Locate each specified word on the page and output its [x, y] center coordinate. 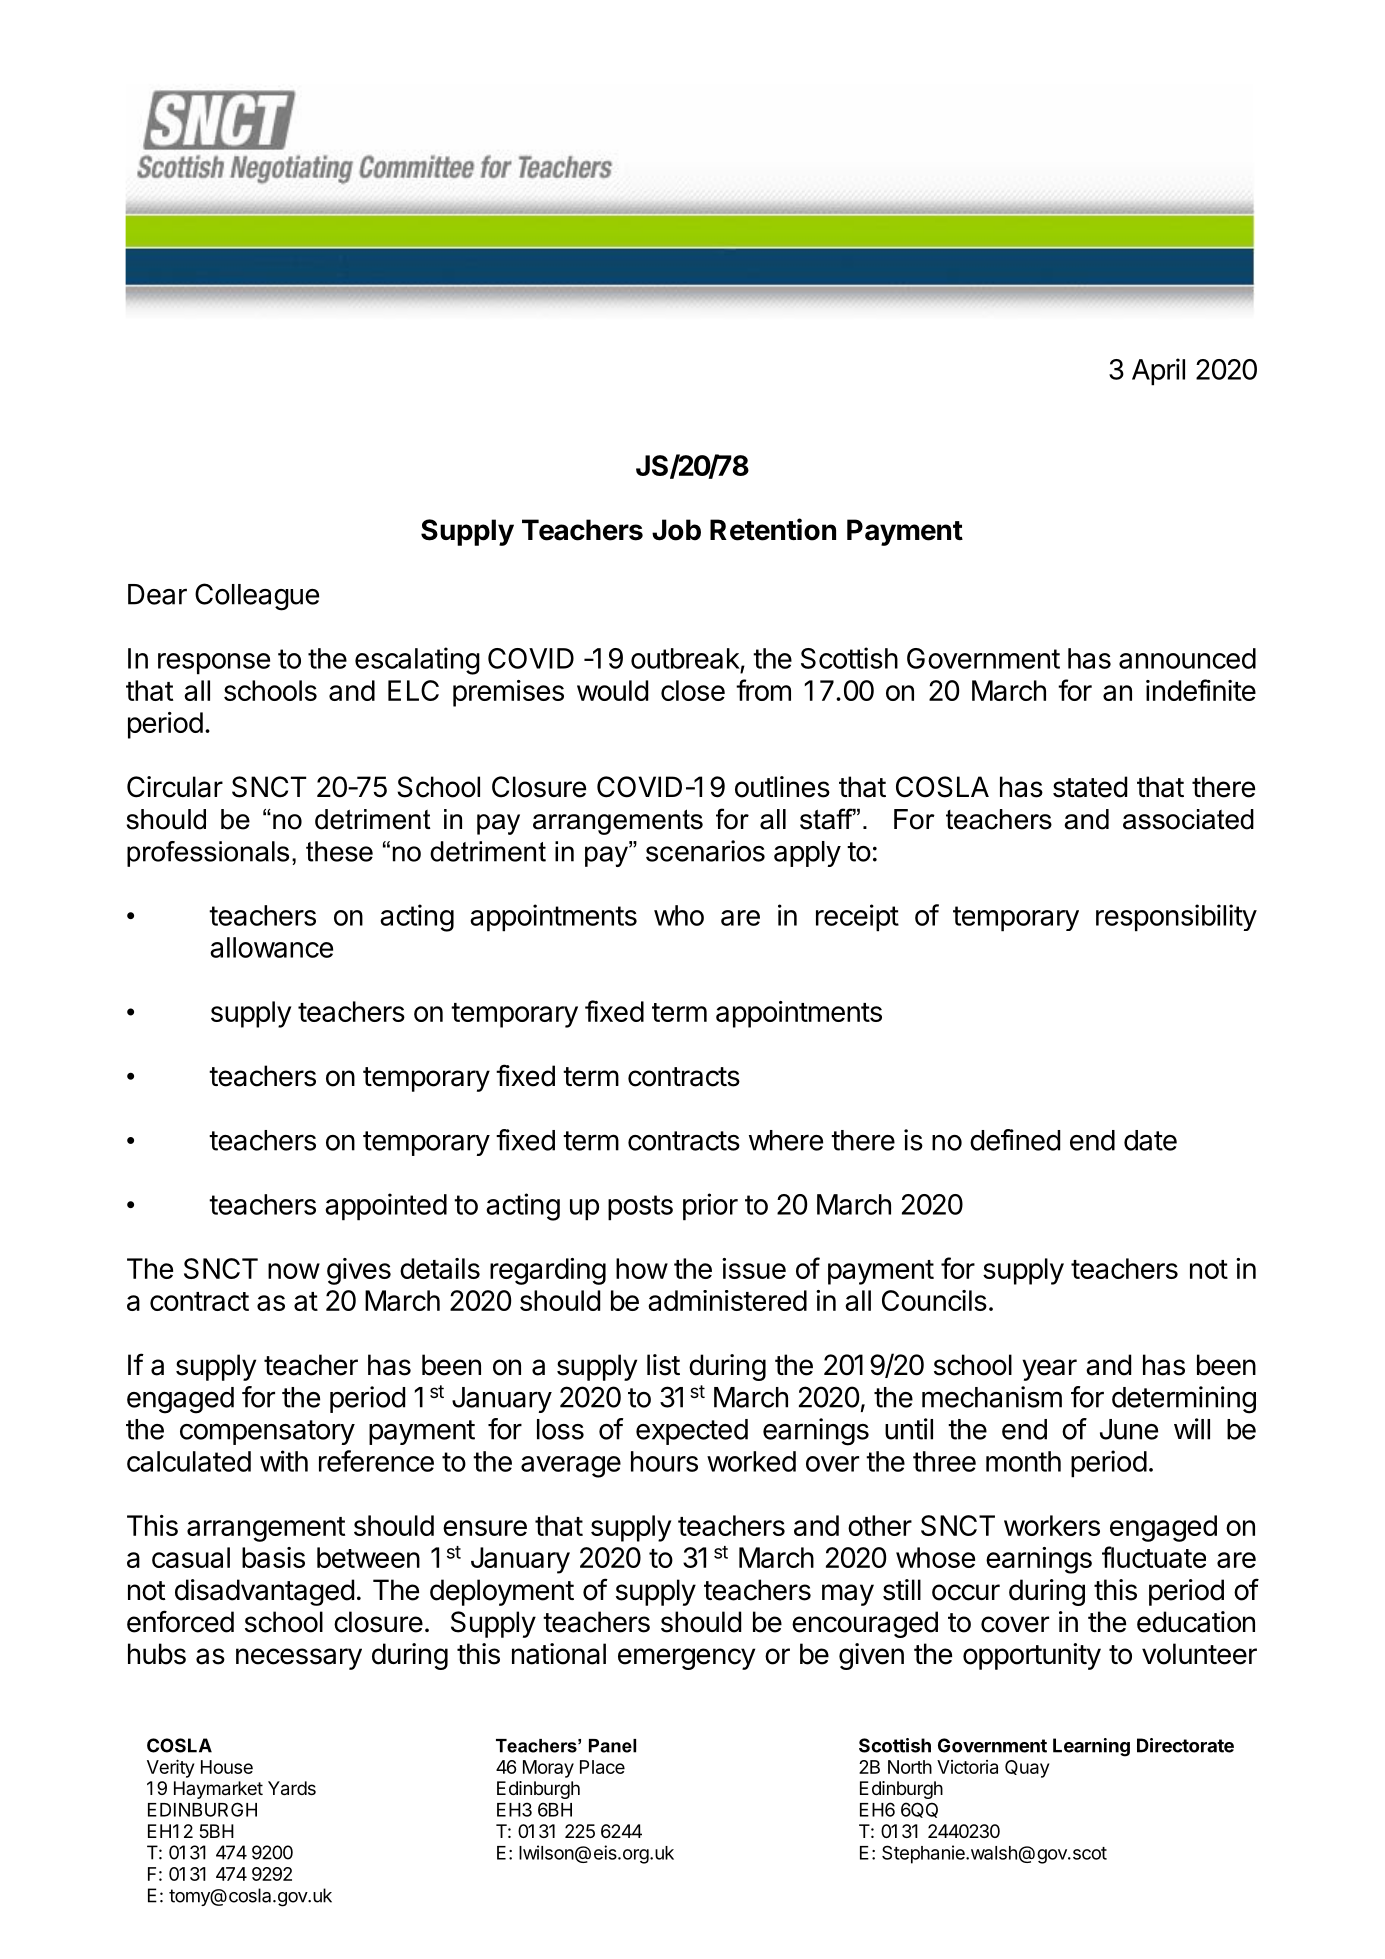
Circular [175, 787]
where [786, 1140]
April [1158, 372]
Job [676, 530]
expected [692, 1432]
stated [1090, 787]
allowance [271, 947]
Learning [1091, 1747]
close [693, 690]
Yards [292, 1788]
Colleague [257, 597]
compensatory [267, 1432]
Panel [612, 1746]
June [1129, 1429]
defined [1015, 1140]
